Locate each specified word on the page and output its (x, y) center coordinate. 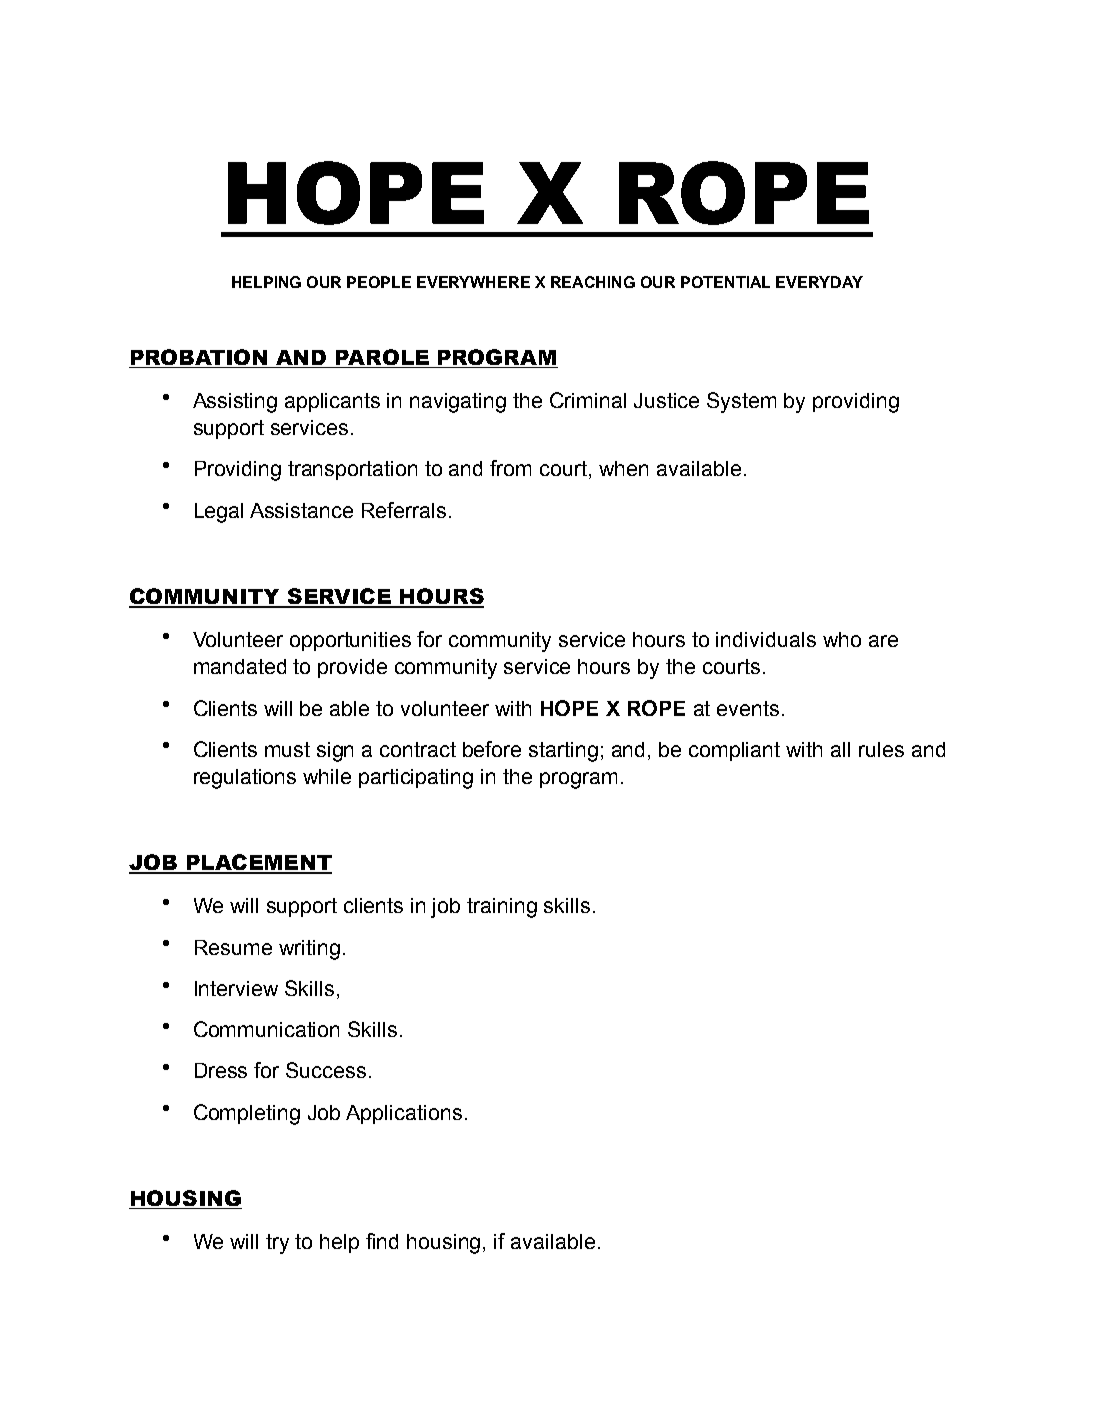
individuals (766, 639)
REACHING (593, 282)
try (277, 1244)
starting (563, 752)
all (840, 749)
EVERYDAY (819, 282)
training (502, 908)
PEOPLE (379, 282)
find (382, 1241)
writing (309, 950)
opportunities (350, 641)
